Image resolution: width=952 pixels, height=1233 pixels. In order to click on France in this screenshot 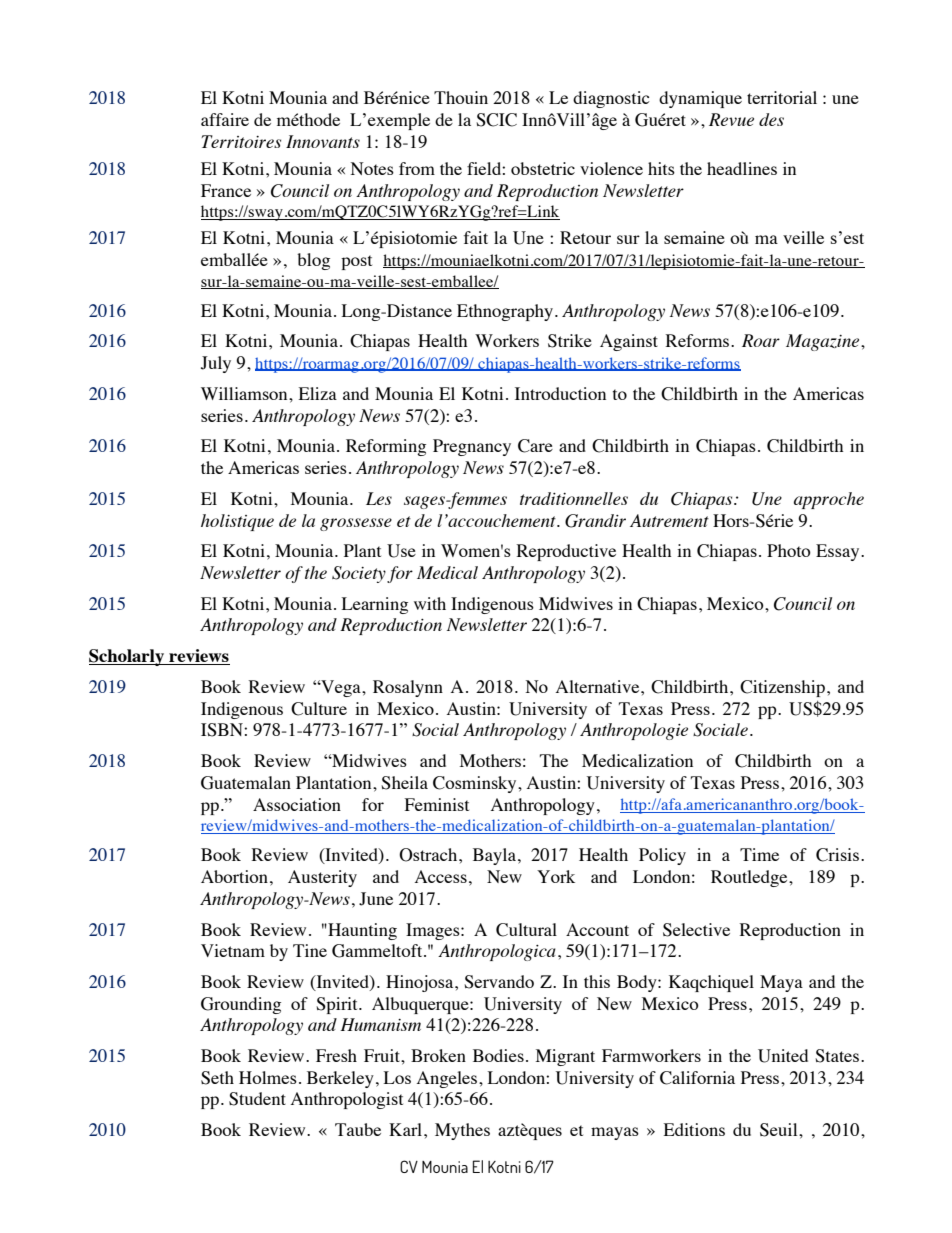, I will do `click(226, 190)`.
